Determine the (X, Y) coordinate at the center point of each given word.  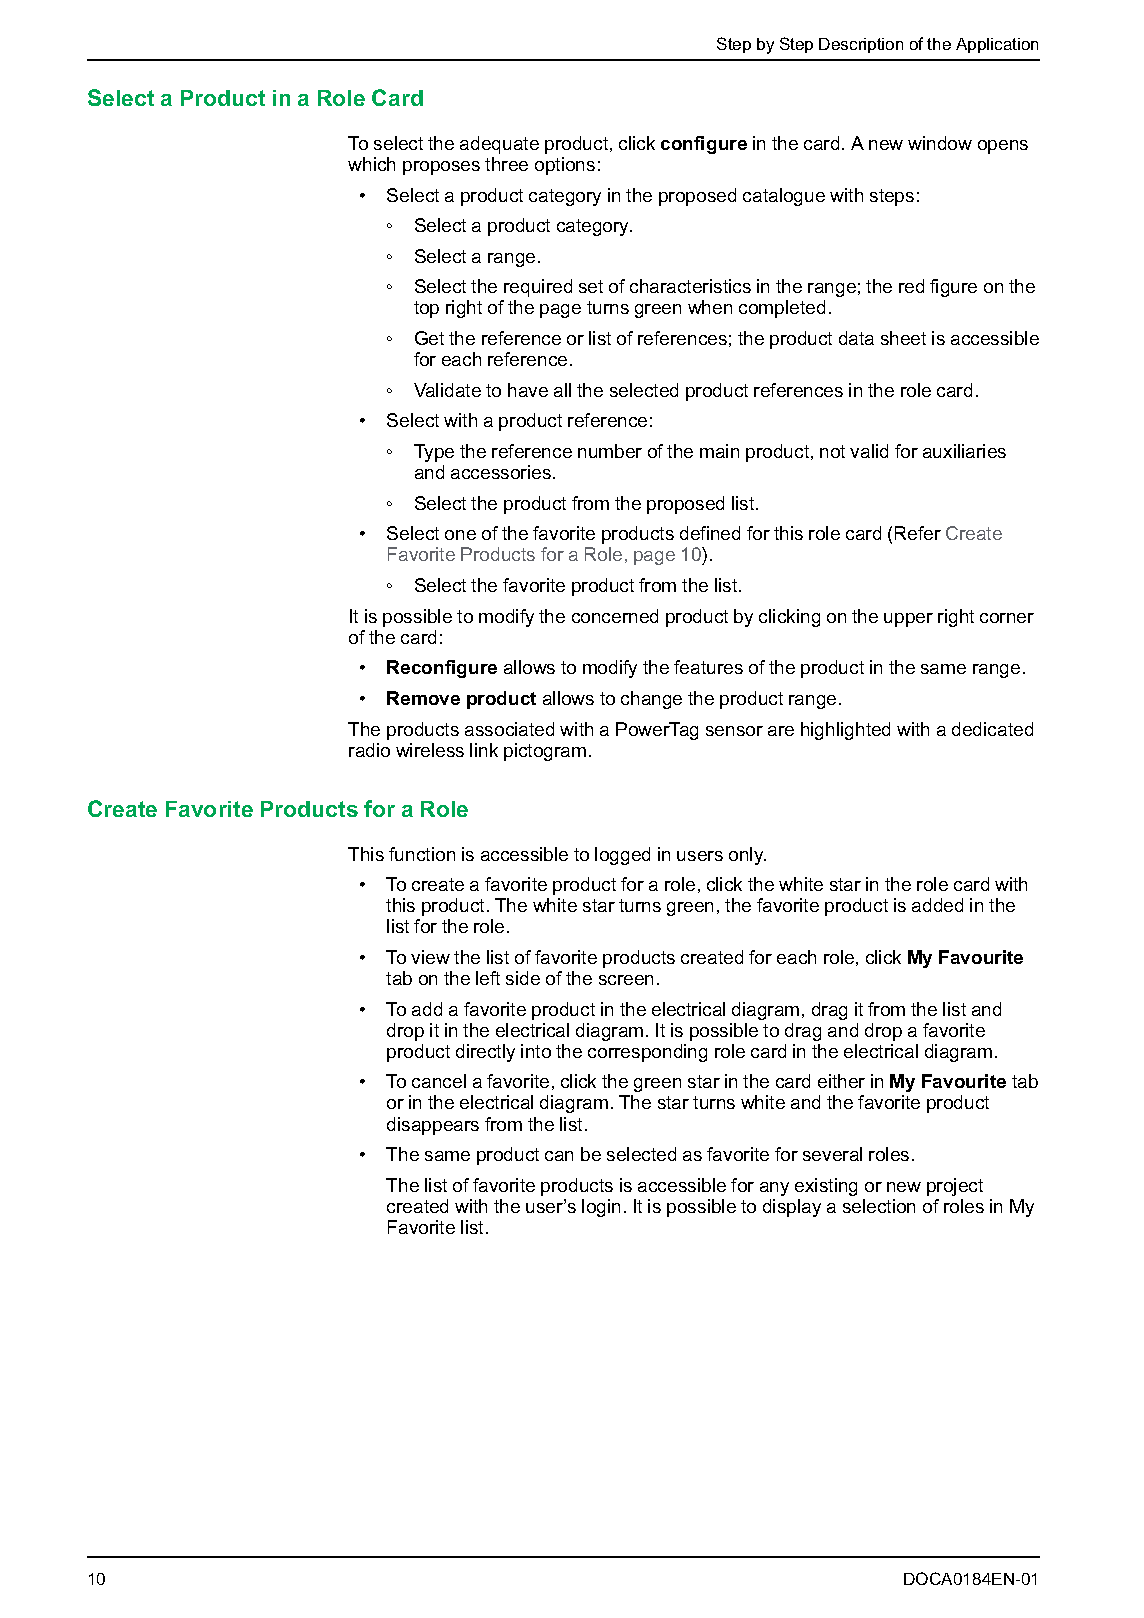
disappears (433, 1126)
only (747, 856)
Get (429, 338)
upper (908, 620)
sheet (903, 338)
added (937, 905)
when (710, 307)
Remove (423, 698)
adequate (499, 145)
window (940, 143)
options (565, 166)
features (708, 667)
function (422, 854)
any (774, 1189)
